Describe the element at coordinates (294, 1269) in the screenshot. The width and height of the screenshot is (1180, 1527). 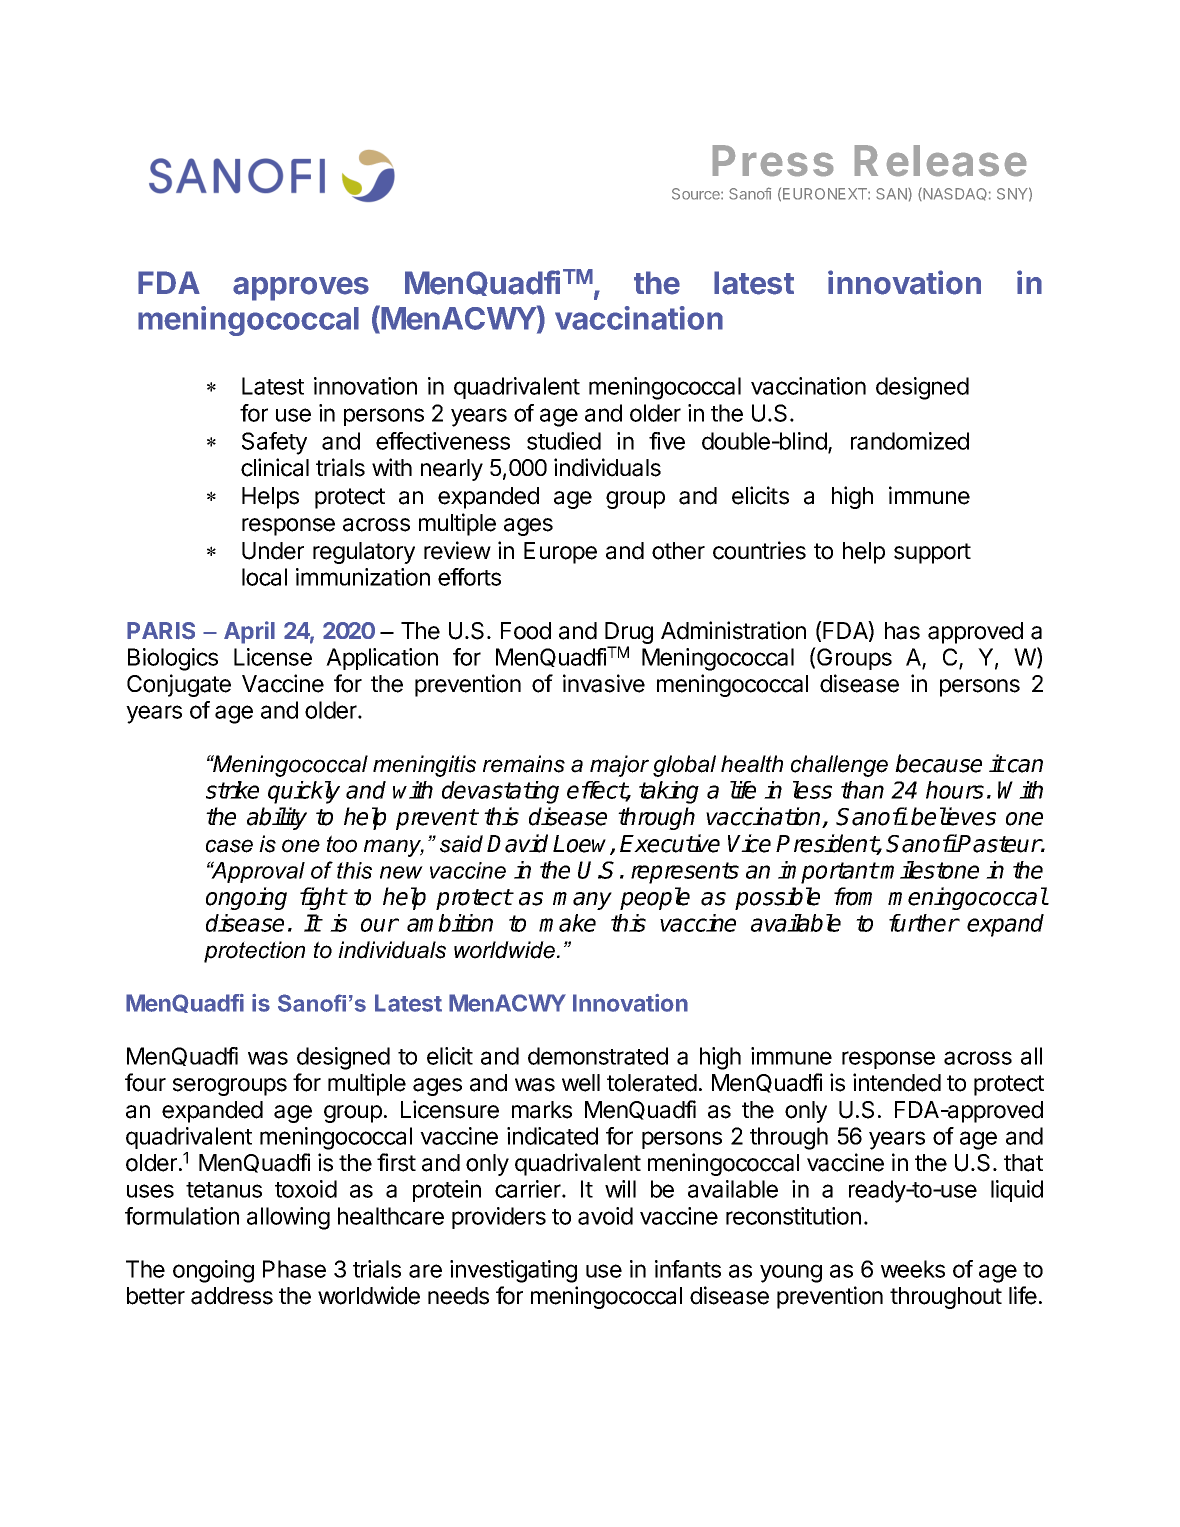
I see `Phase` at that location.
